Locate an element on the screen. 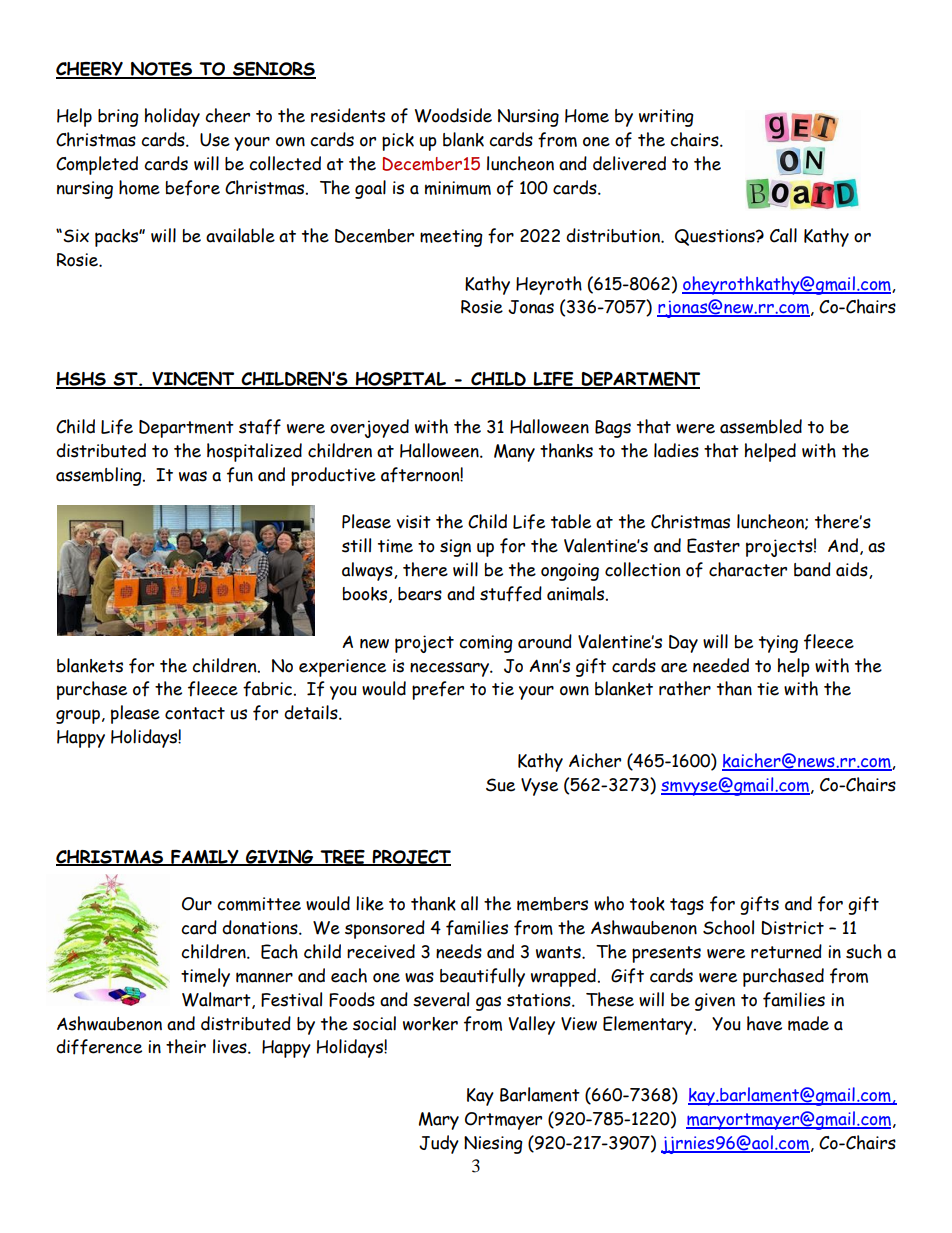 This screenshot has width=952, height=1233. have is located at coordinates (764, 1023).
